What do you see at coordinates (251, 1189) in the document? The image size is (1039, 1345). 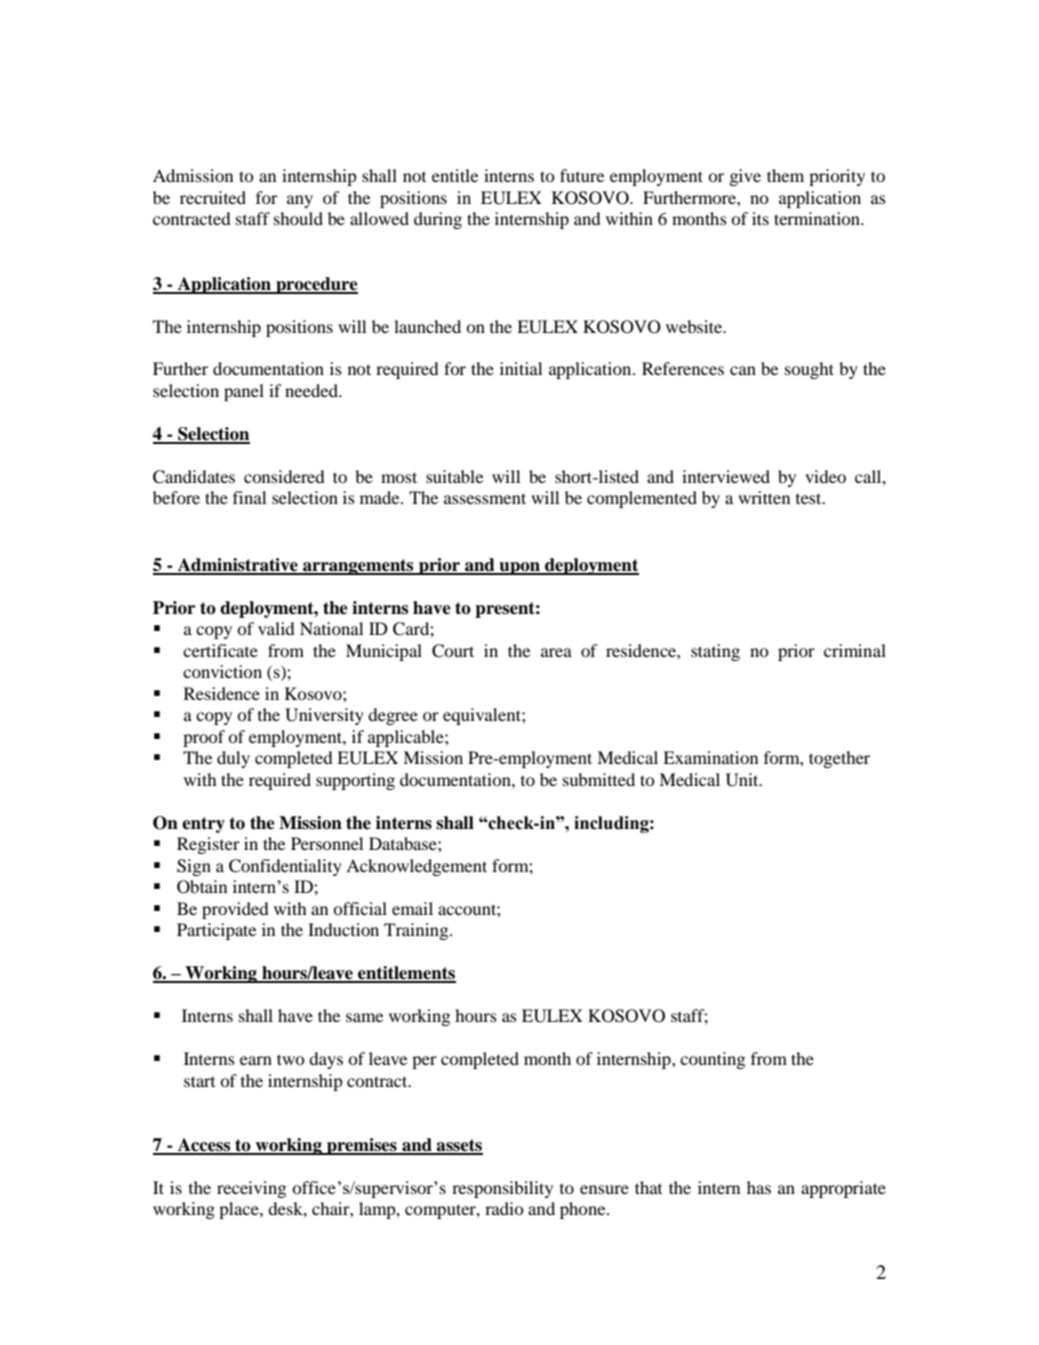 I see `receiving` at bounding box center [251, 1189].
